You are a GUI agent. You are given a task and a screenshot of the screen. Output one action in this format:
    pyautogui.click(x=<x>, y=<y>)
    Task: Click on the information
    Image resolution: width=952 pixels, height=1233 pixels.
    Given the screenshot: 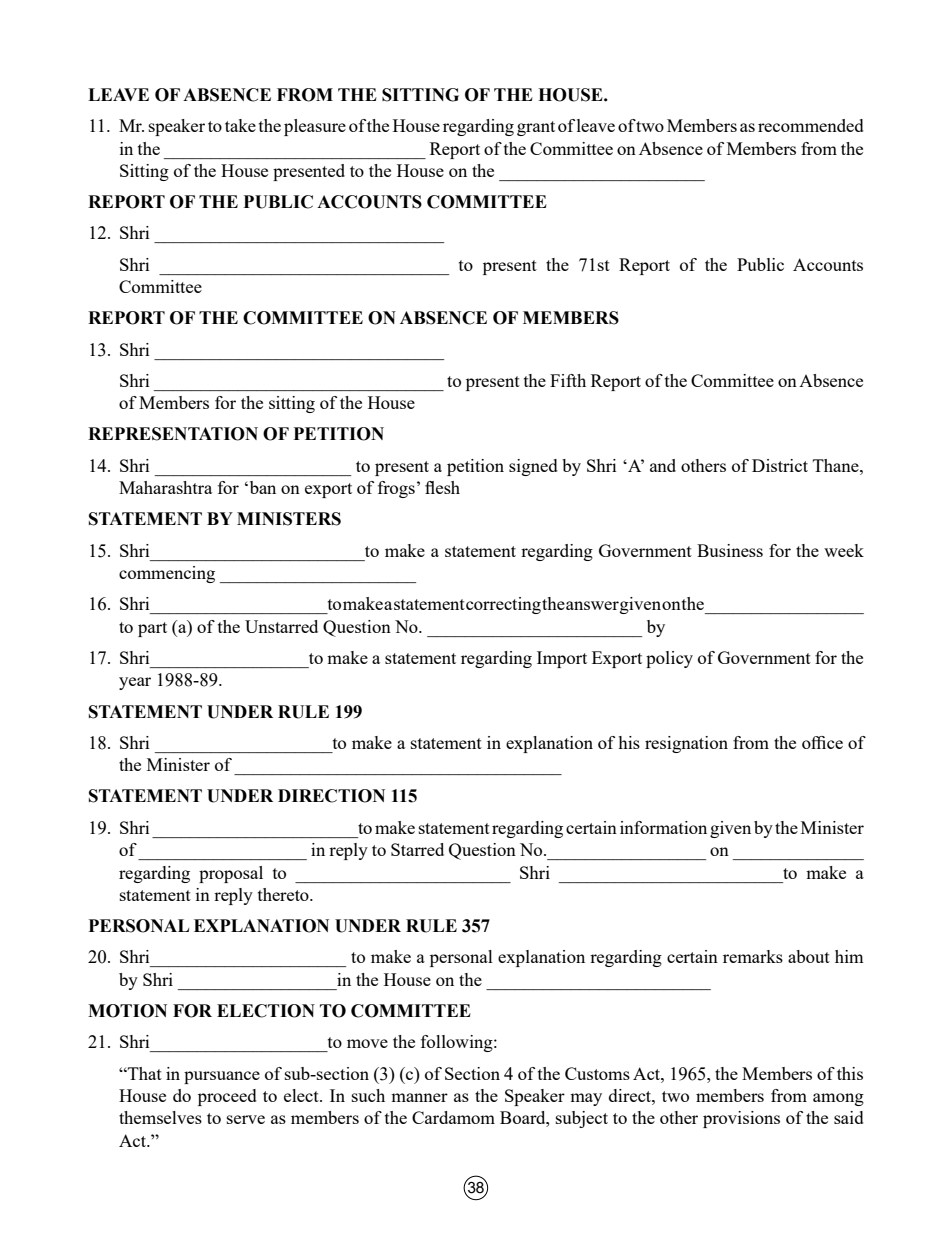 What is the action you would take?
    pyautogui.click(x=663, y=827)
